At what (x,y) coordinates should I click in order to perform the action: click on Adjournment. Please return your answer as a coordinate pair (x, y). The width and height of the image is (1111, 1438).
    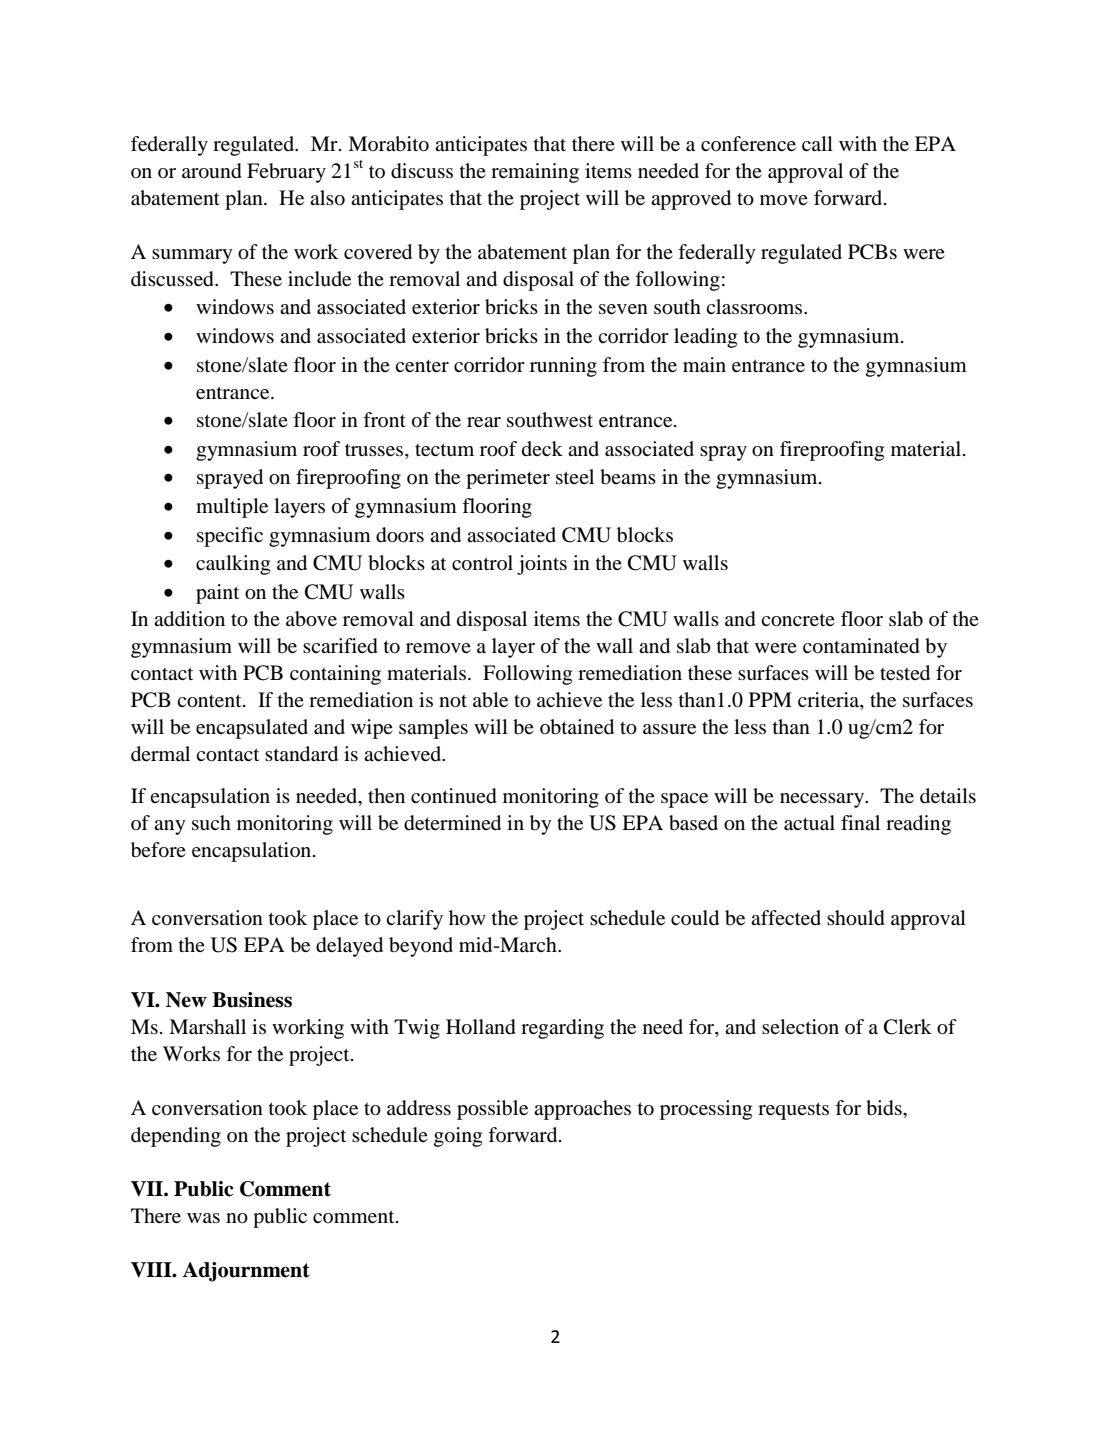
    Looking at the image, I should click on (246, 1272).
